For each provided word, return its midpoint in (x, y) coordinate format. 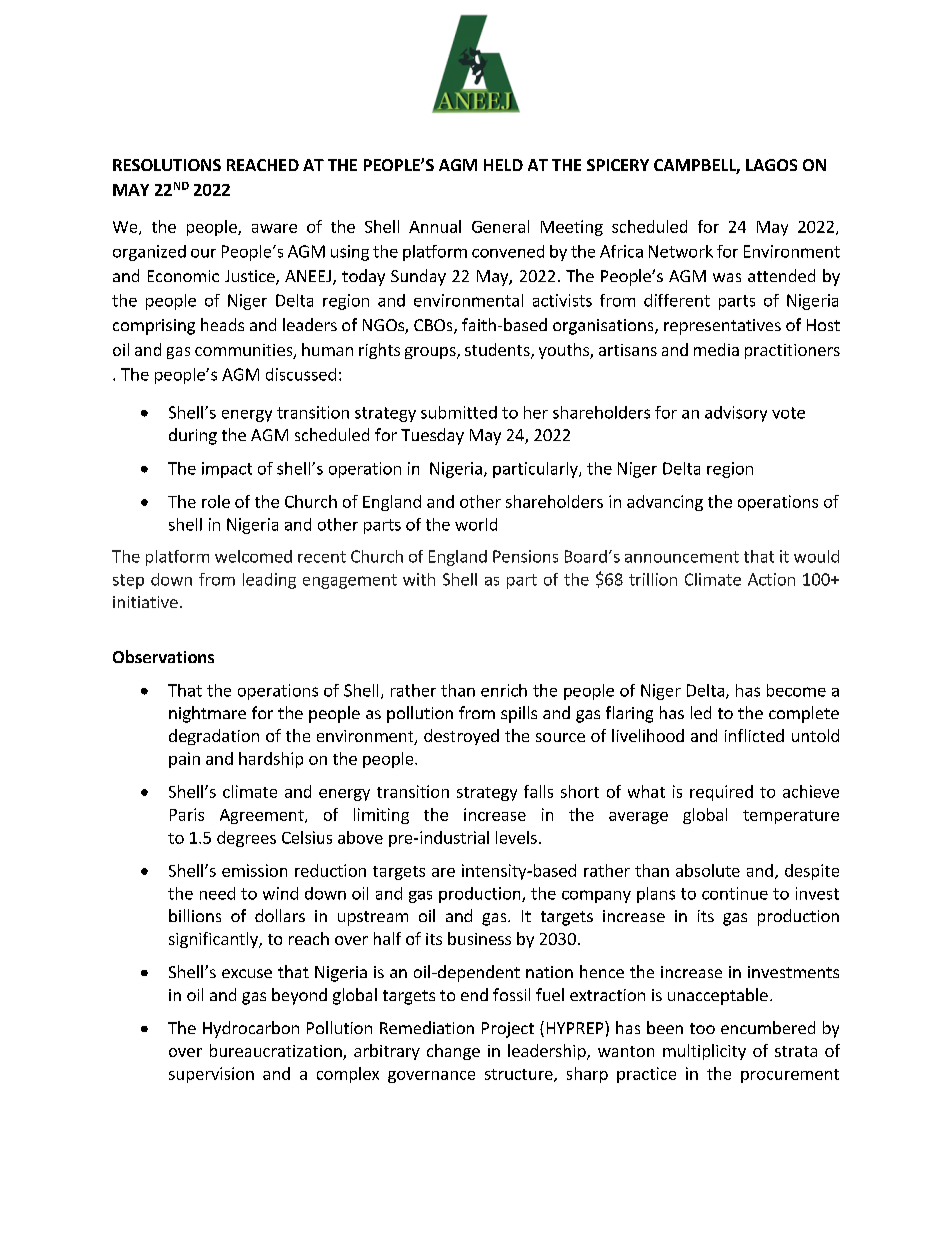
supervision (211, 1075)
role (216, 501)
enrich (504, 690)
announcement (682, 557)
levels (516, 837)
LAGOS (771, 165)
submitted (459, 412)
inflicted (754, 735)
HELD (503, 165)
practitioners (792, 351)
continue (735, 893)
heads (222, 324)
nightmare (207, 714)
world (476, 524)
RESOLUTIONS (167, 165)
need (217, 893)
